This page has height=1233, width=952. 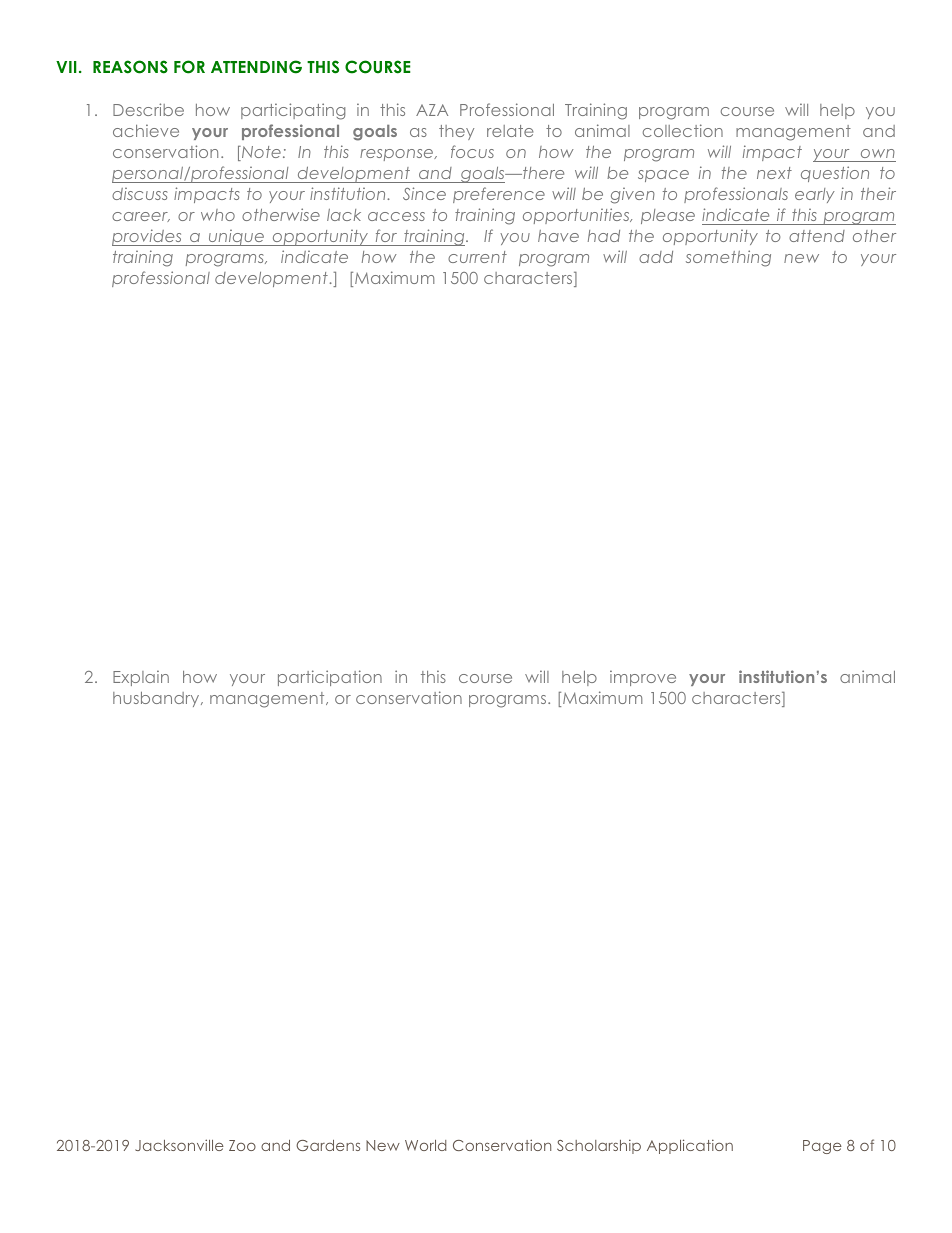 What do you see at coordinates (148, 237) in the page?
I see `provides` at bounding box center [148, 237].
